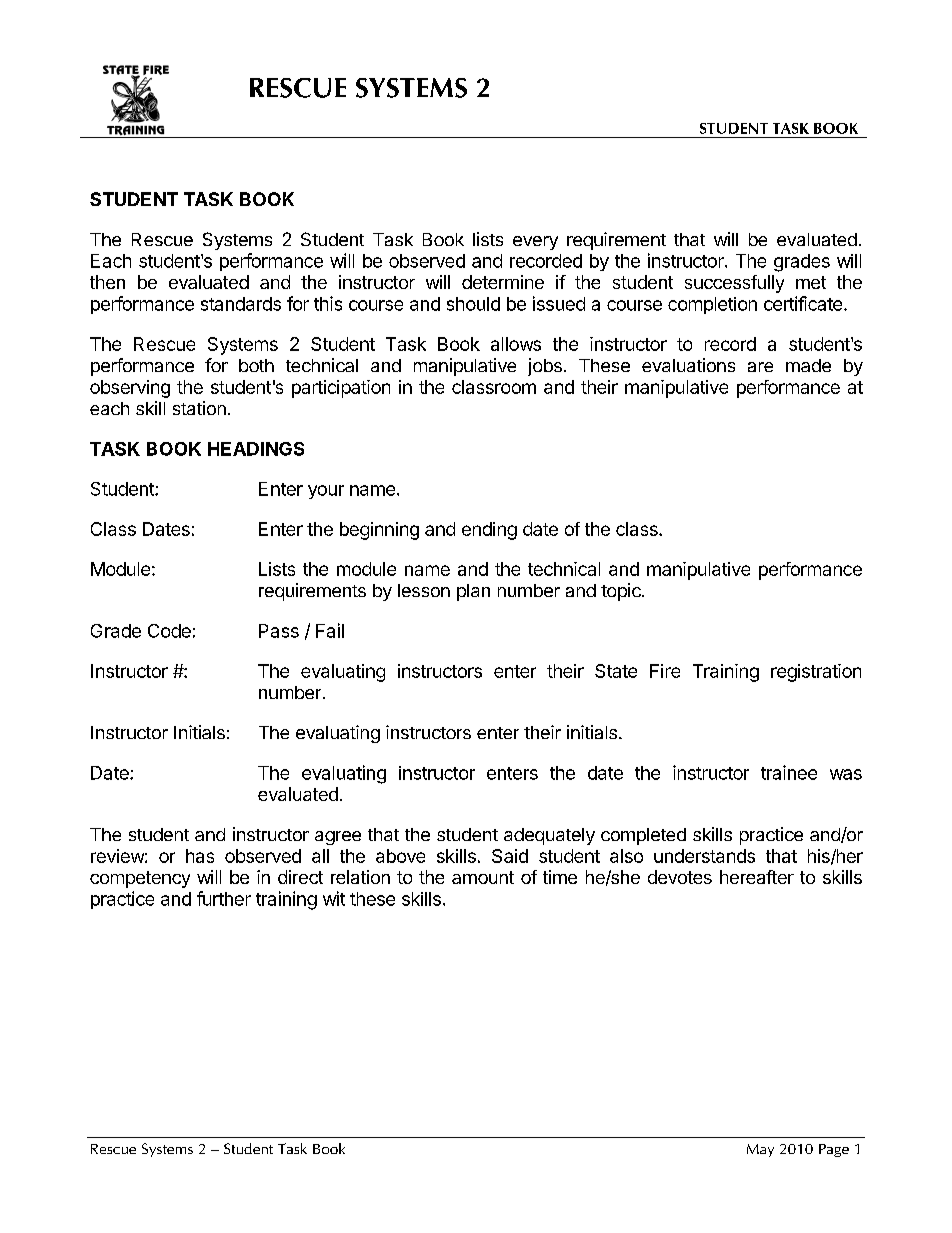 This screenshot has width=952, height=1233. I want to click on determine, so click(503, 282).
